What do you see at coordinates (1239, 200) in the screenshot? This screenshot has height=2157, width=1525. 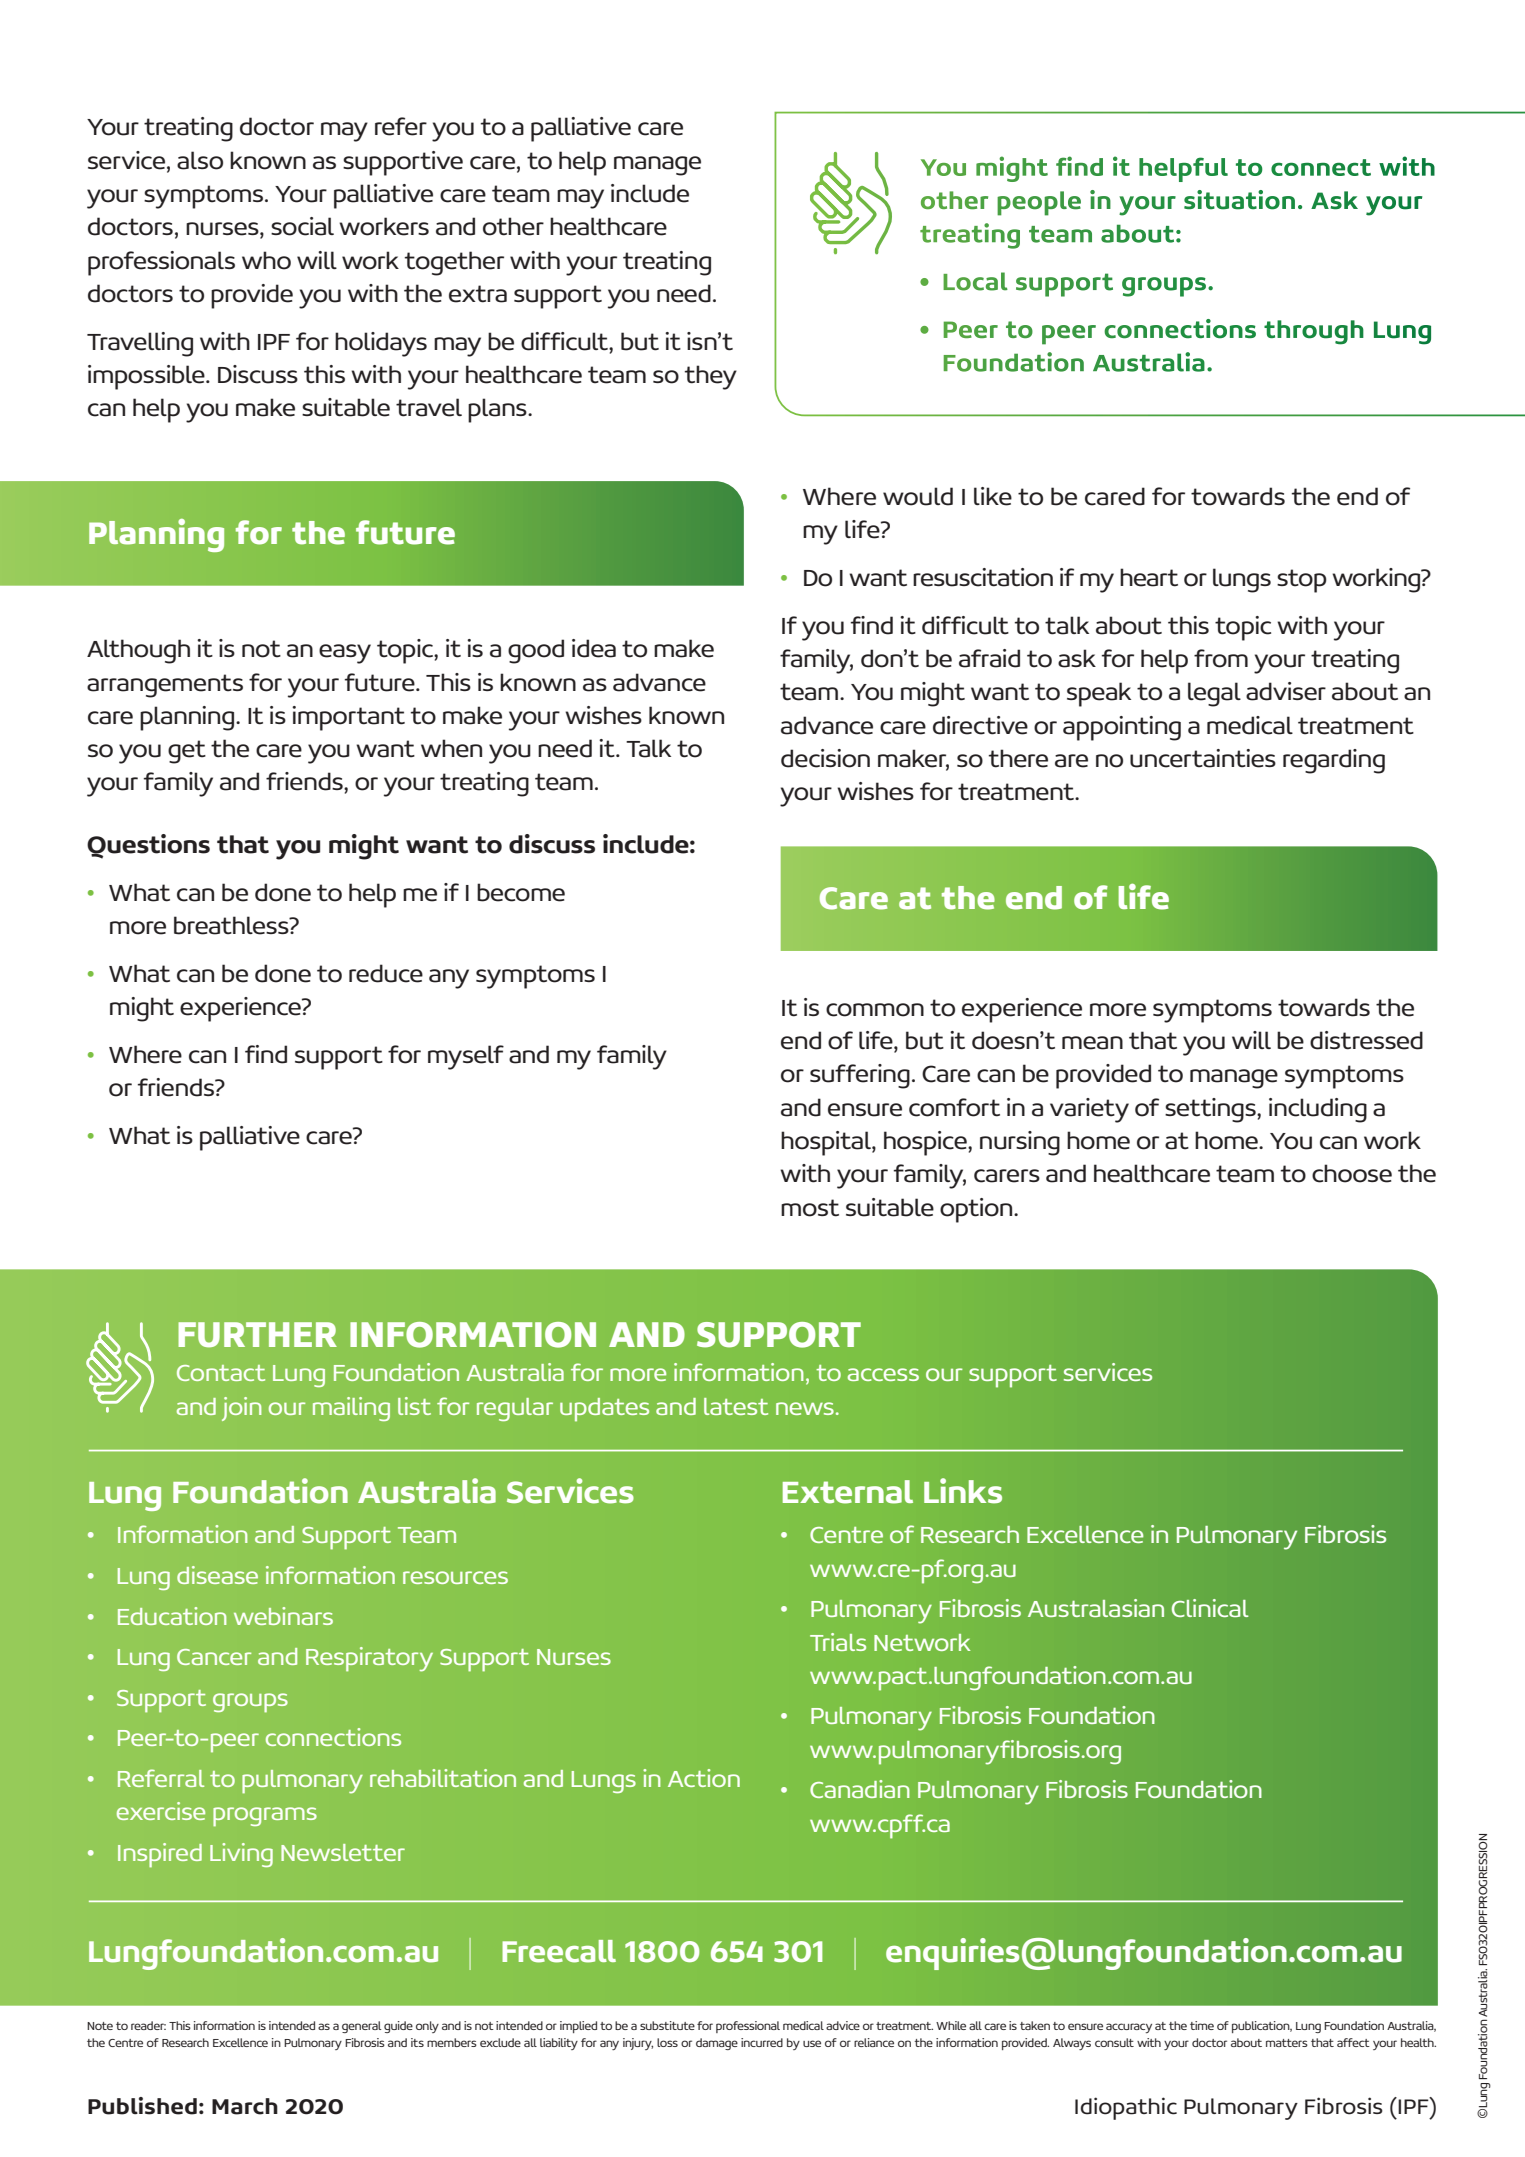 I see `situation` at bounding box center [1239, 200].
